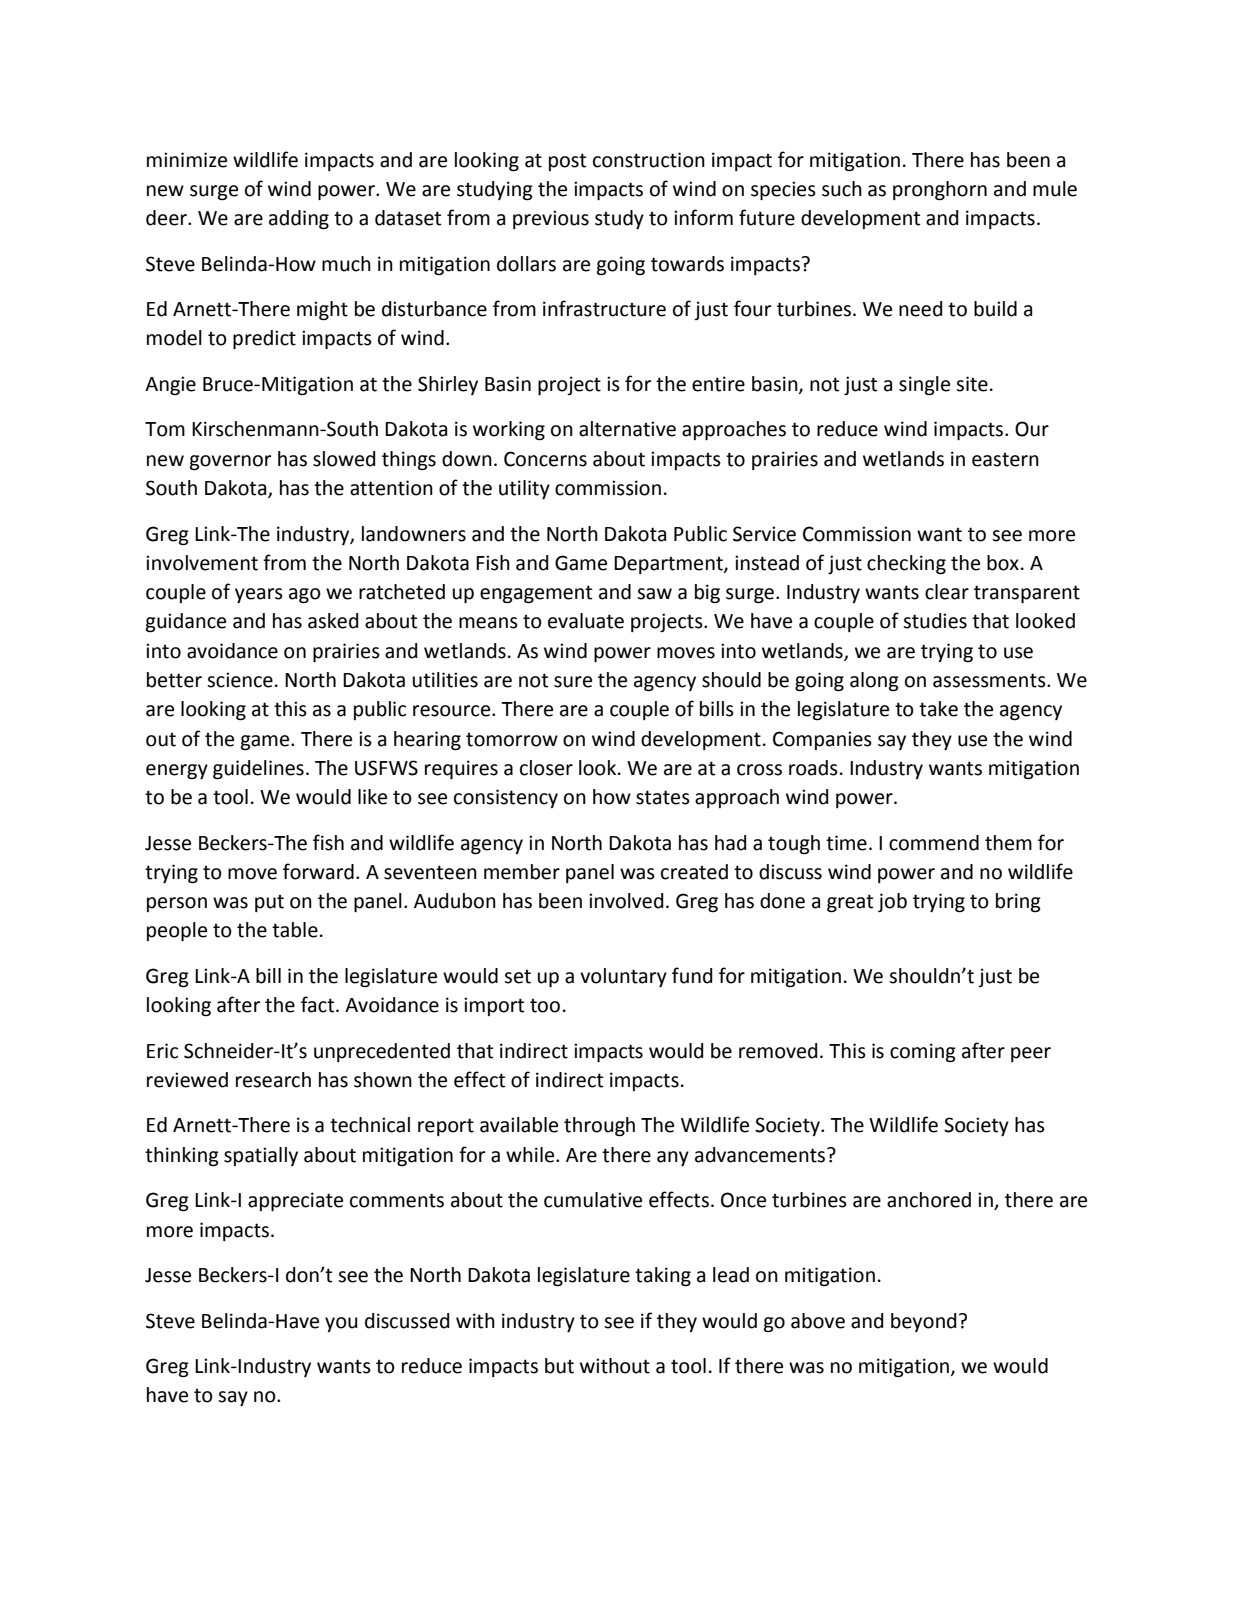 The image size is (1237, 1601). I want to click on guidelines, so click(258, 770).
